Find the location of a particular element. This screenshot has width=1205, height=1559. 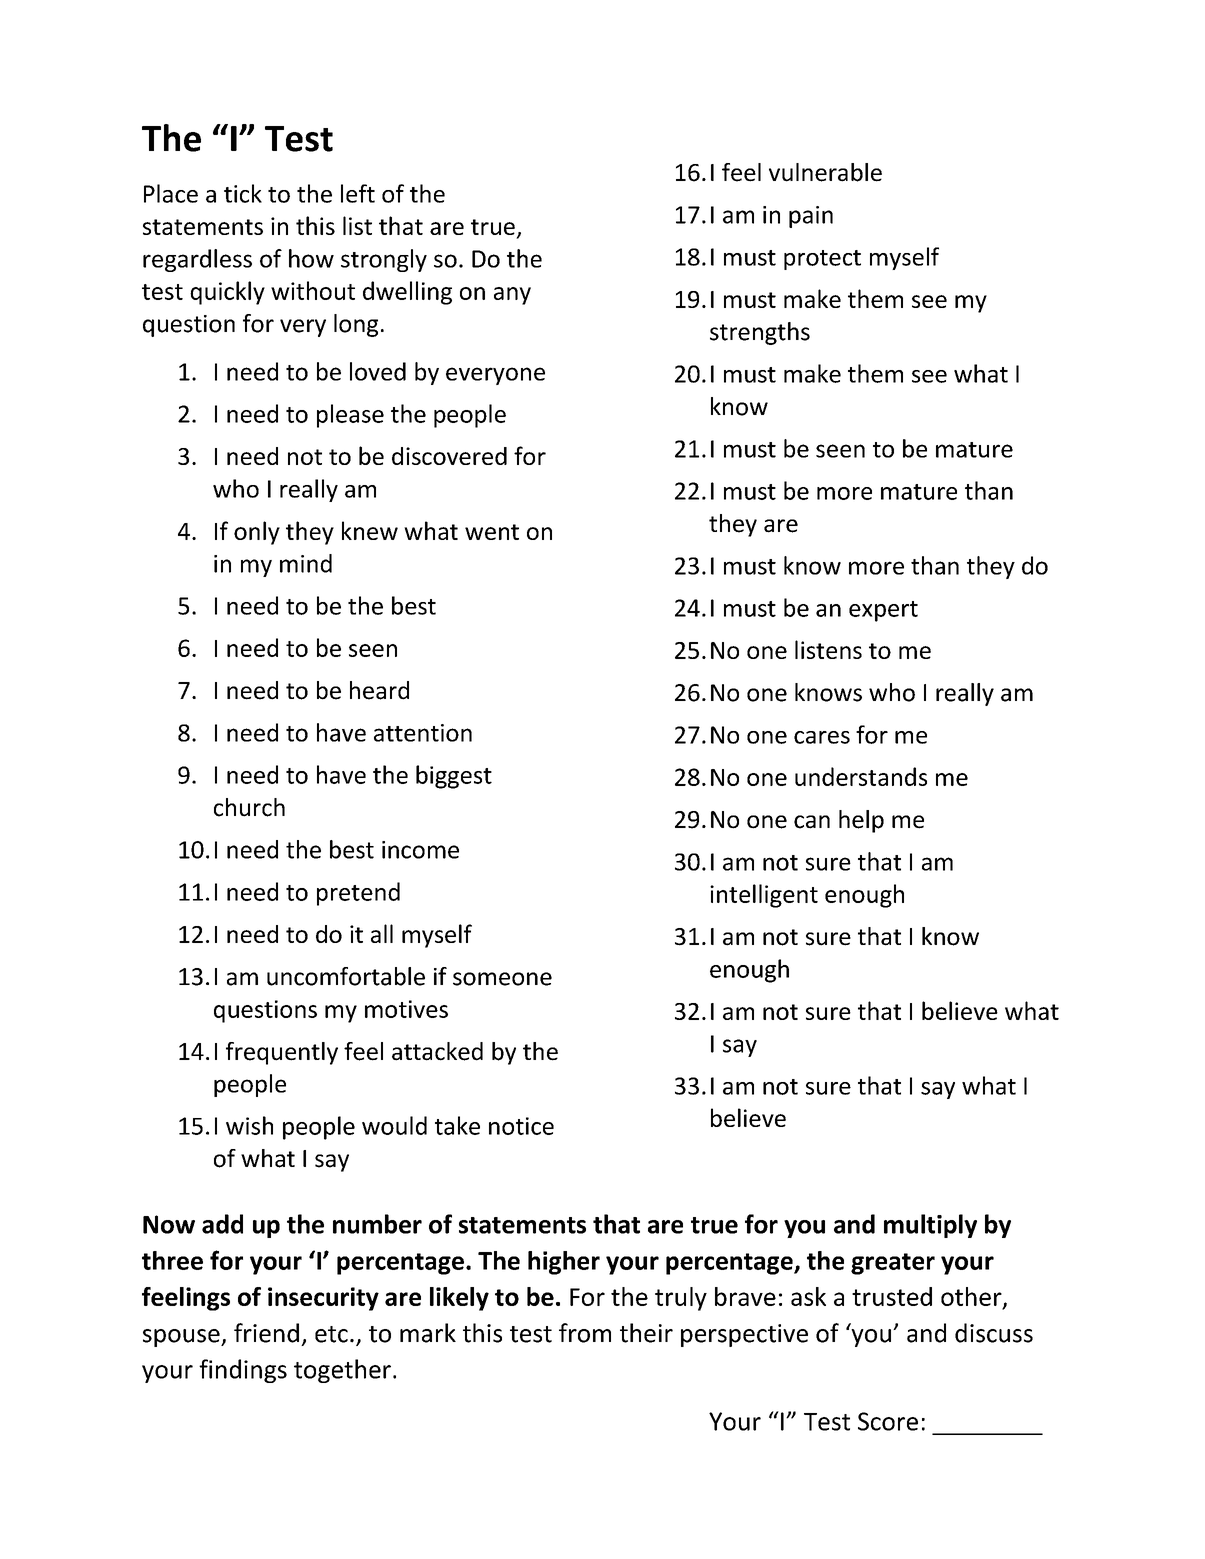

findings is located at coordinates (243, 1371).
